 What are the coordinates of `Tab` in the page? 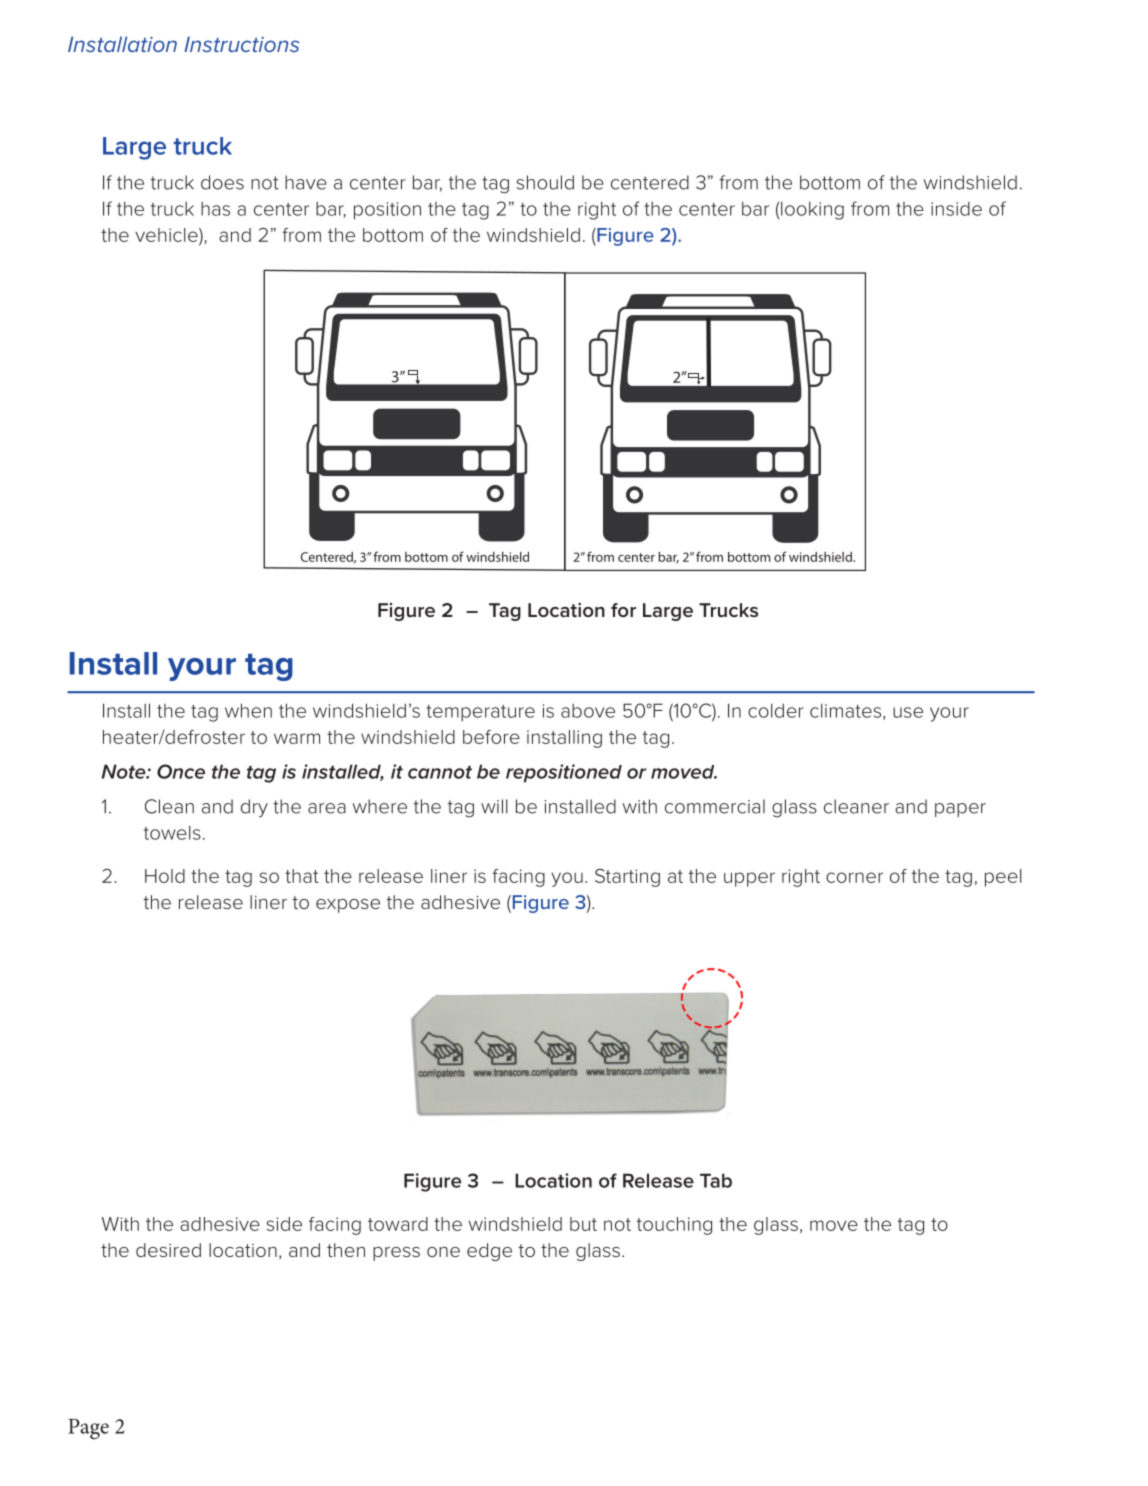 It's located at (716, 1180).
